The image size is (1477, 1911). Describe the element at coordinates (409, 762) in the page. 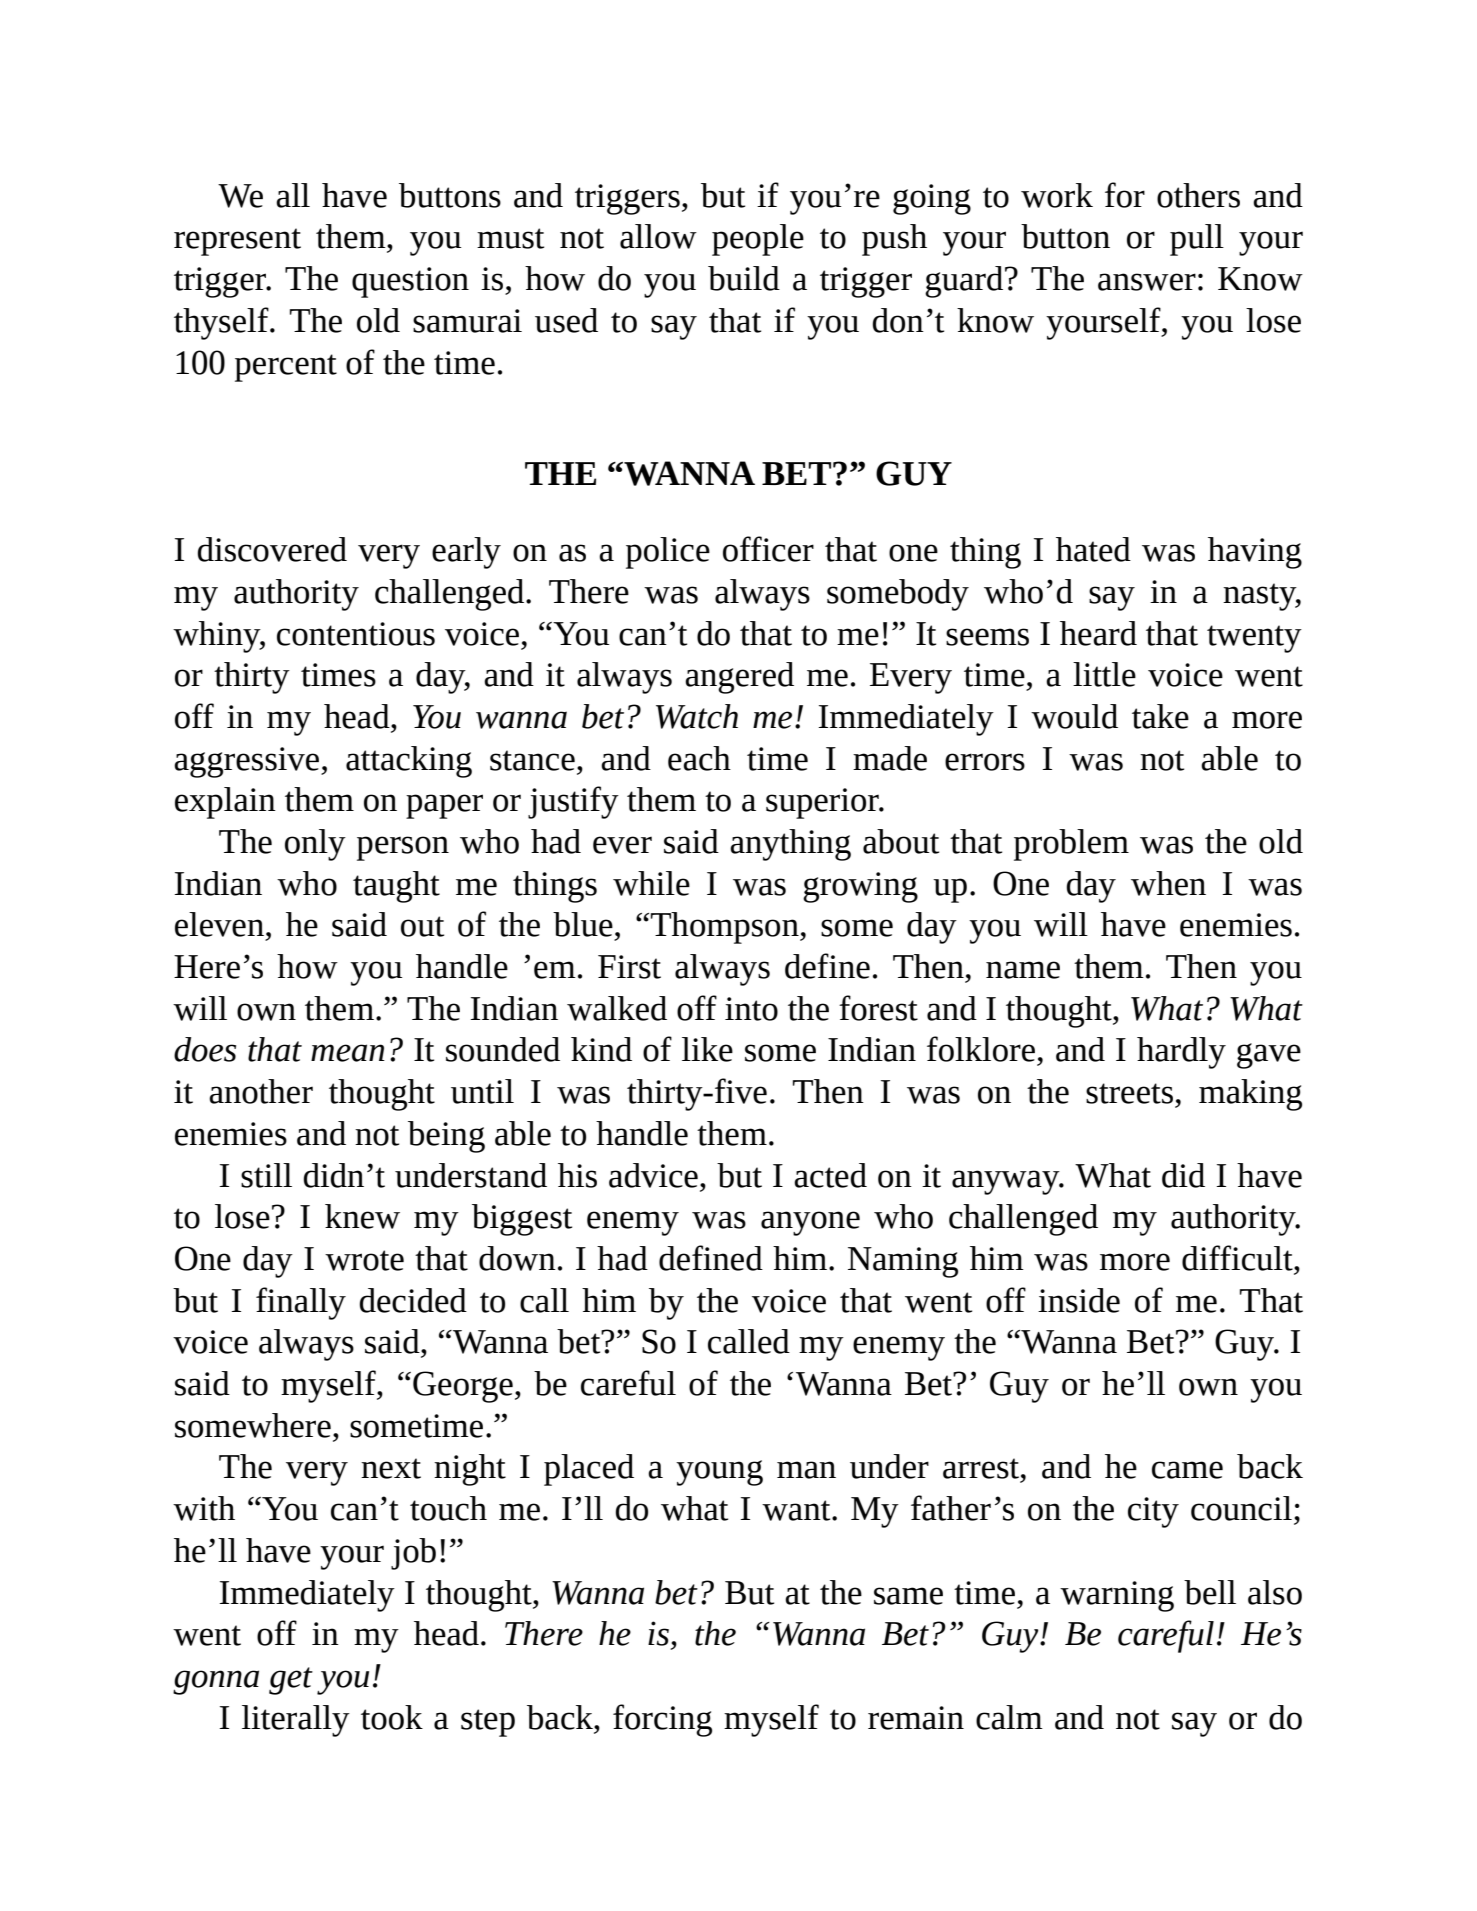

I see `attacking` at that location.
